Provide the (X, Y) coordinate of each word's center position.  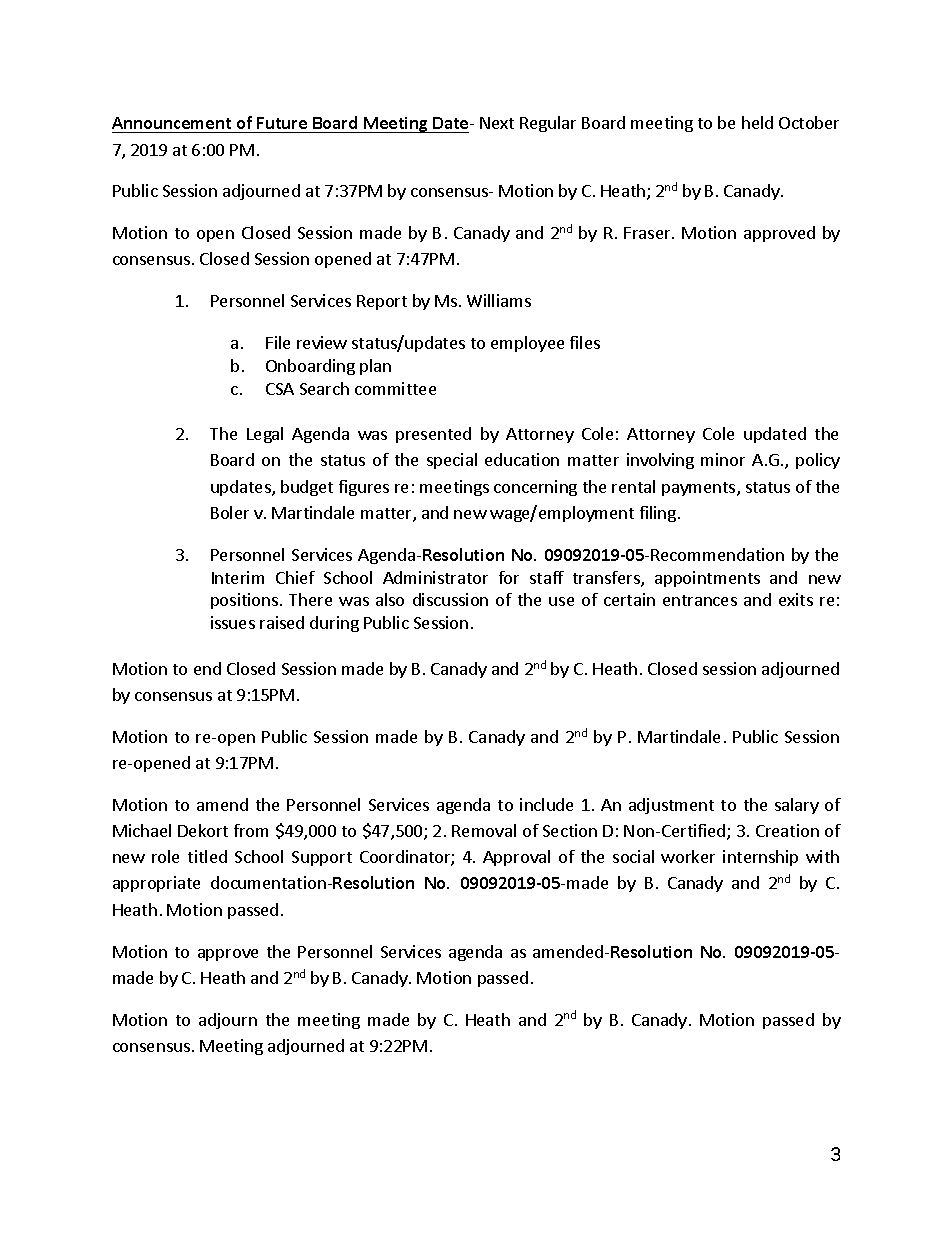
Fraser (648, 233)
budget (307, 488)
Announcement (173, 125)
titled (207, 856)
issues (233, 622)
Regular (548, 124)
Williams (499, 300)
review (322, 342)
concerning (535, 488)
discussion (450, 599)
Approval (516, 858)
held (757, 122)
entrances (700, 600)
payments (700, 489)
